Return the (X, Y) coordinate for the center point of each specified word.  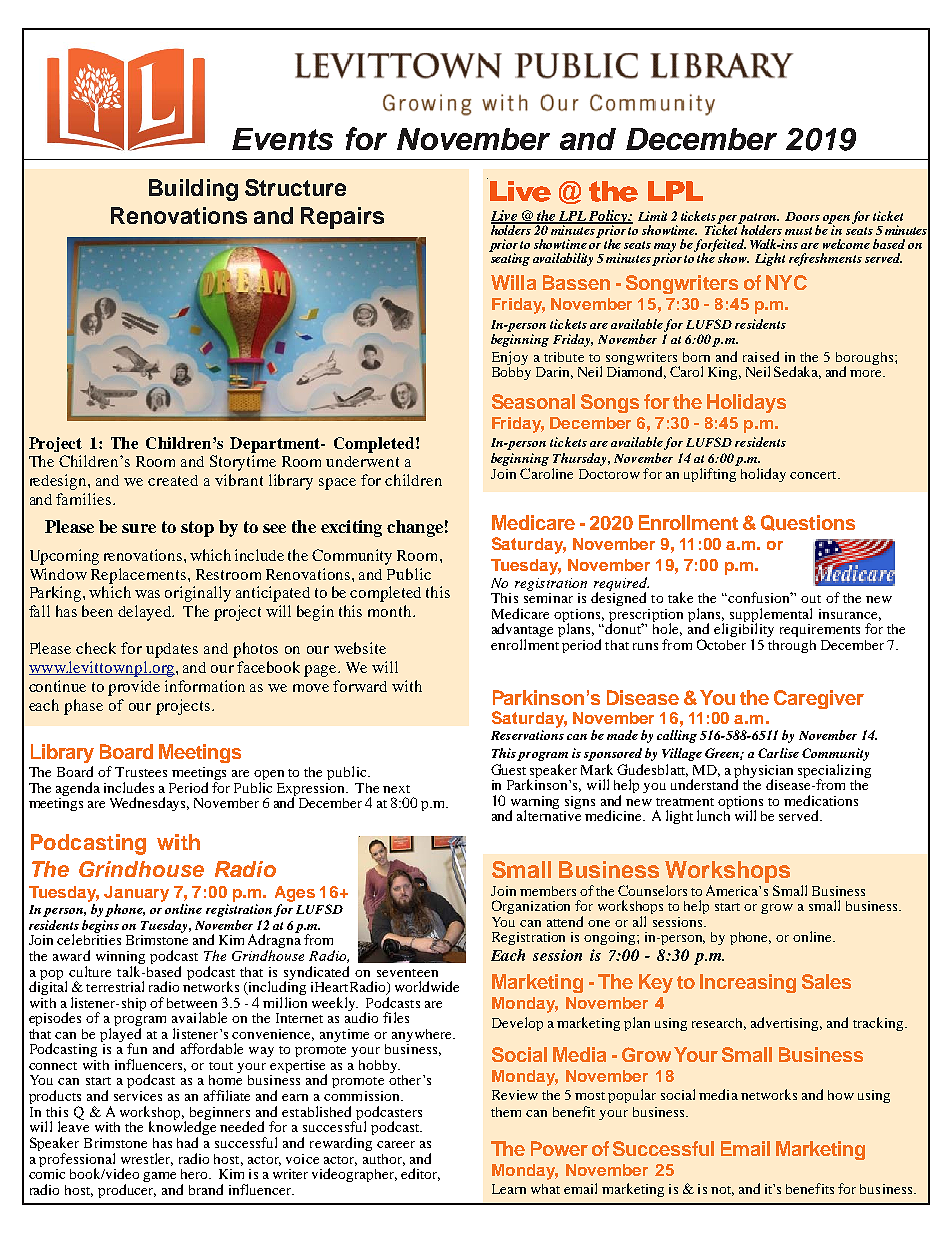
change (415, 528)
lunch (713, 814)
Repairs (342, 218)
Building (193, 190)
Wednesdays (149, 804)
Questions (808, 523)
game (159, 1177)
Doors (802, 216)
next (396, 789)
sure (139, 528)
